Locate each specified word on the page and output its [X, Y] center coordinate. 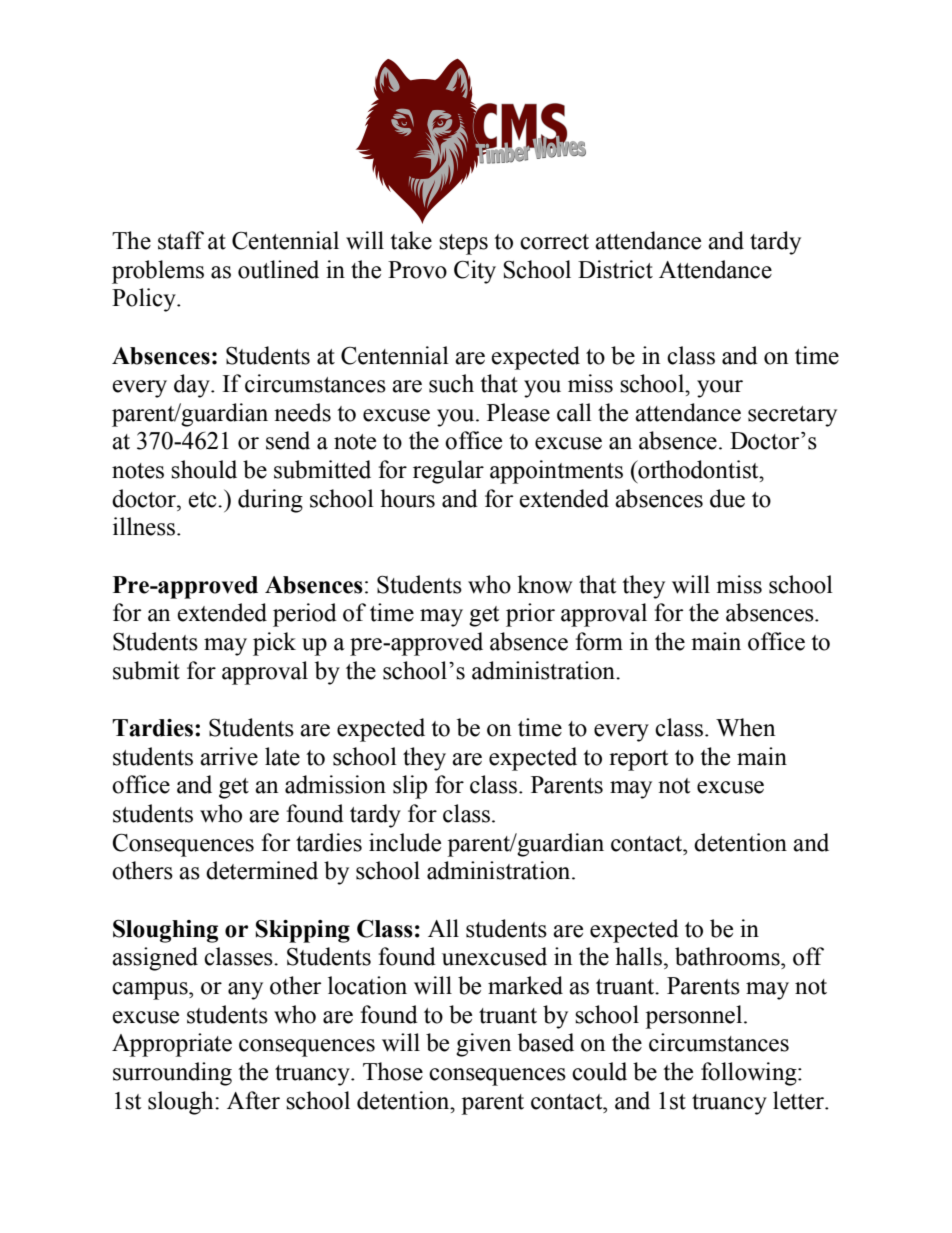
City [475, 272]
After [253, 1100]
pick [274, 644]
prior [530, 615]
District [615, 269]
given [483, 1045]
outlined [278, 269]
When [745, 727]
